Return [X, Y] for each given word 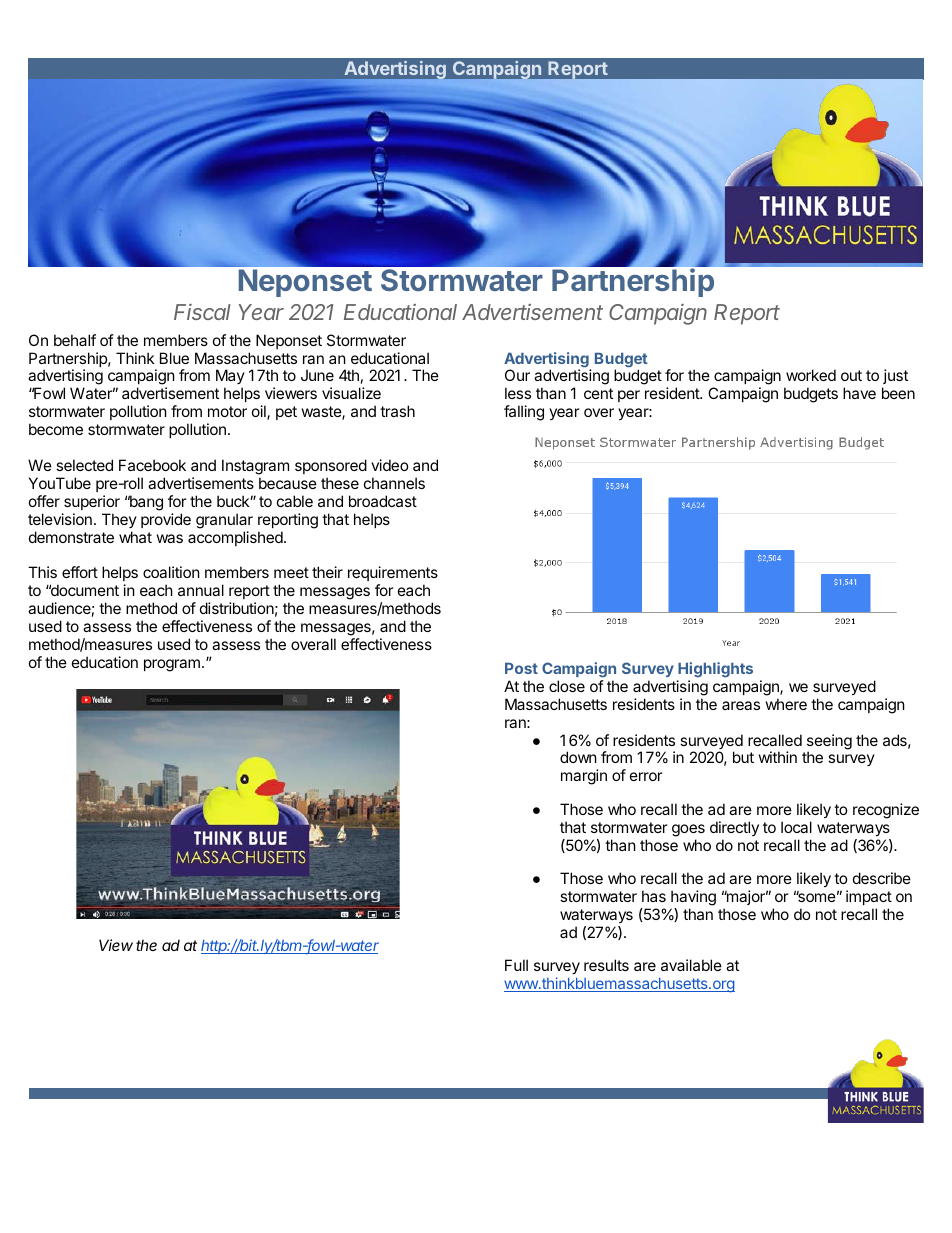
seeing [829, 743]
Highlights [715, 670]
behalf [75, 340]
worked [811, 375]
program [172, 665]
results [606, 965]
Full [516, 965]
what [135, 537]
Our [517, 375]
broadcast [383, 501]
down [578, 757]
